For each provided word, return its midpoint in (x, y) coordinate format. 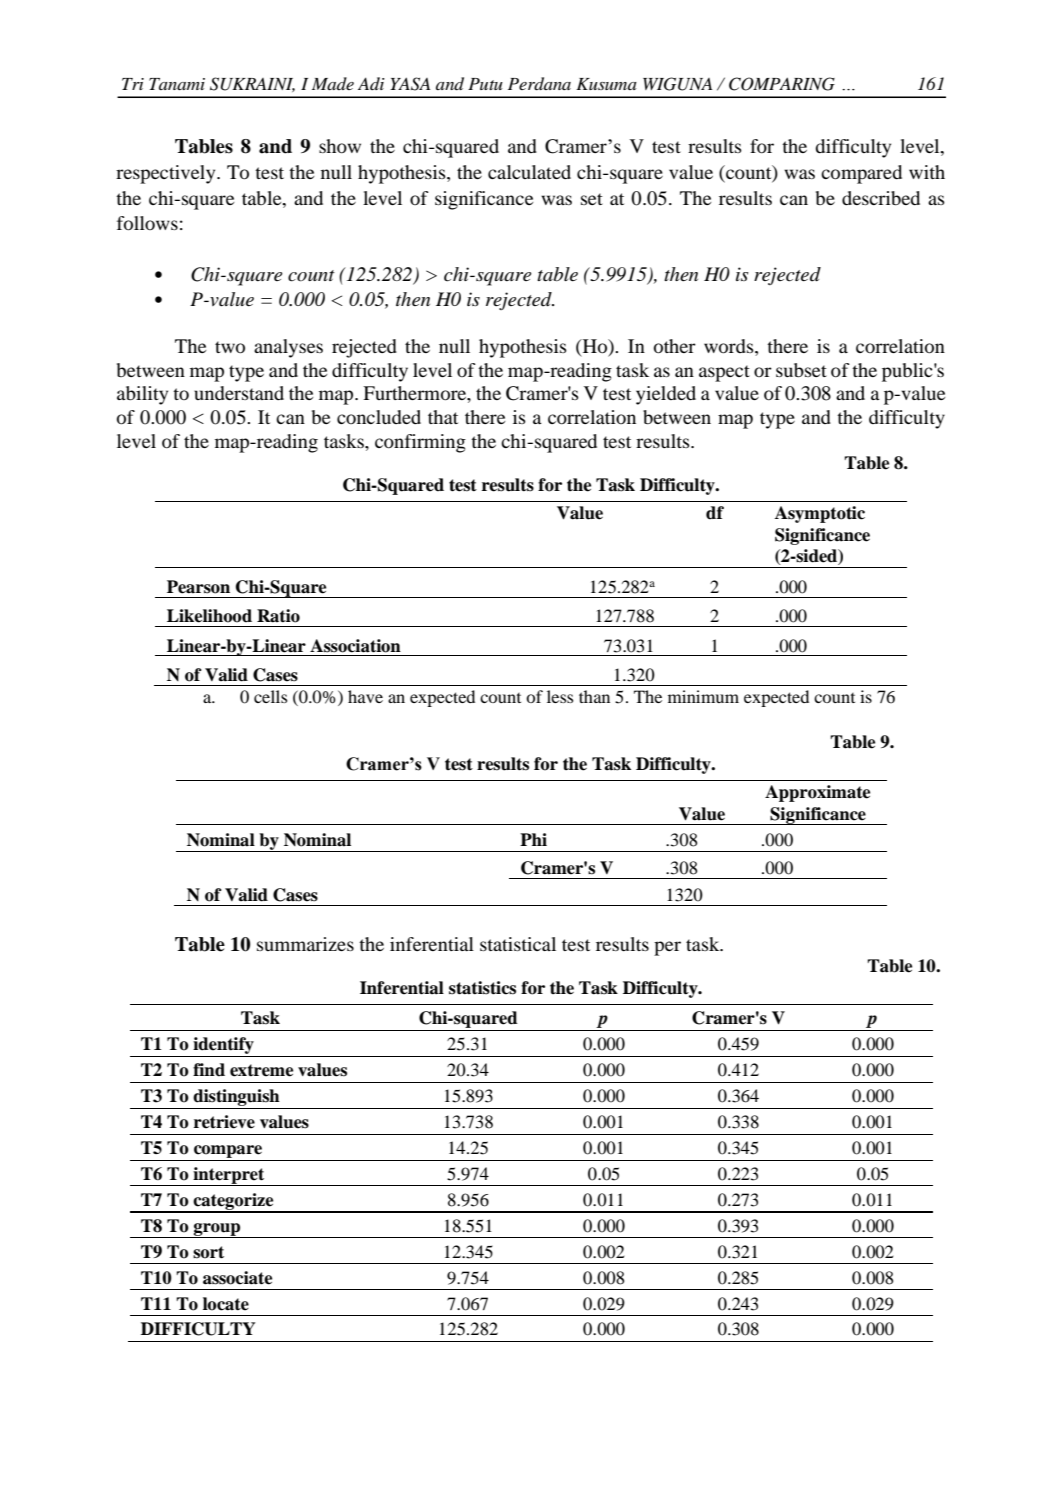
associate (237, 1278)
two (230, 347)
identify (223, 1045)
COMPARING (782, 84)
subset (801, 370)
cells (270, 696)
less (560, 696)
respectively (167, 174)
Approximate (817, 793)
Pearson (198, 587)
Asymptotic (820, 514)
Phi (533, 839)
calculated (529, 172)
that (443, 417)
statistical (518, 944)
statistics (482, 988)
